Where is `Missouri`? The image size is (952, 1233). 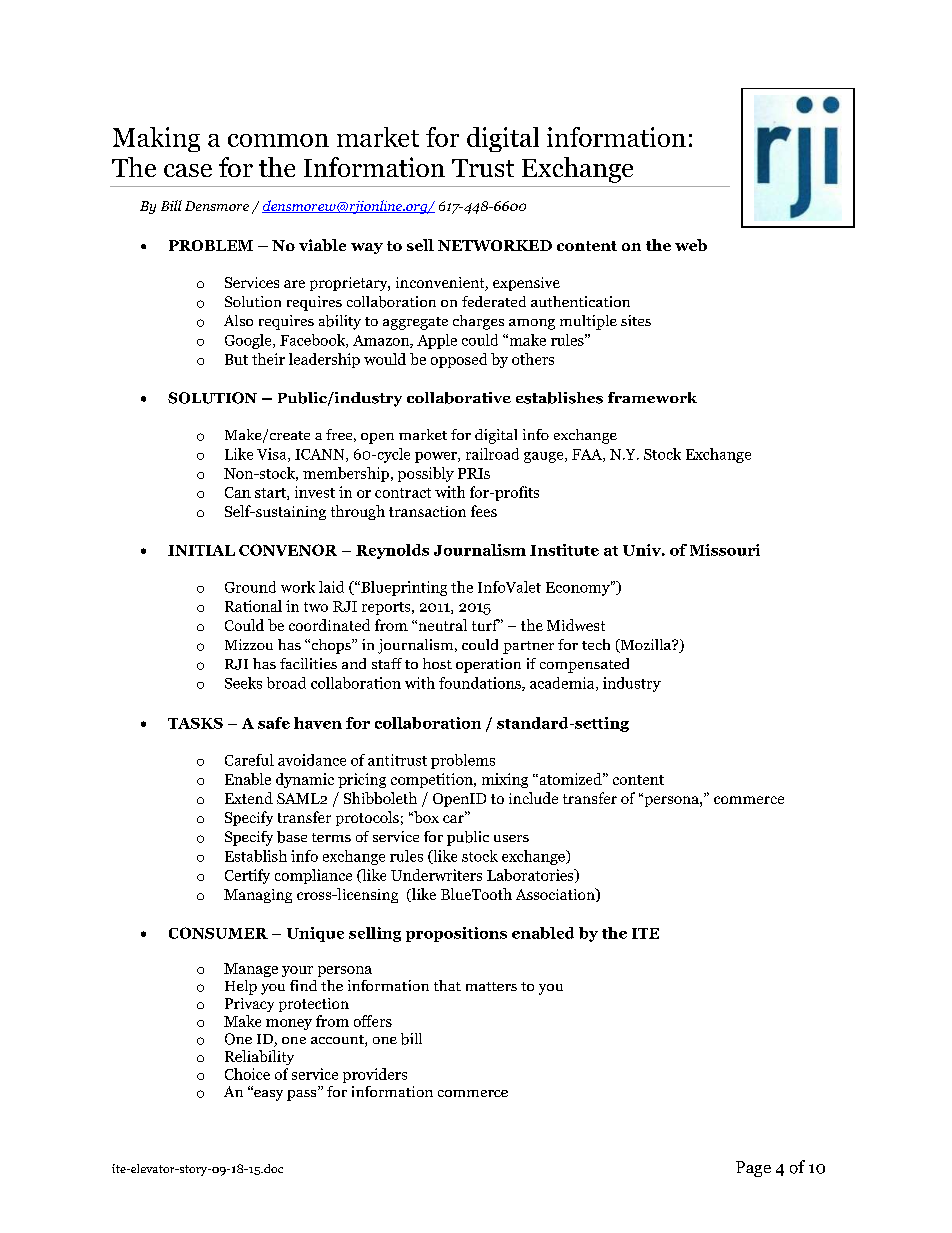 Missouri is located at coordinates (725, 550).
